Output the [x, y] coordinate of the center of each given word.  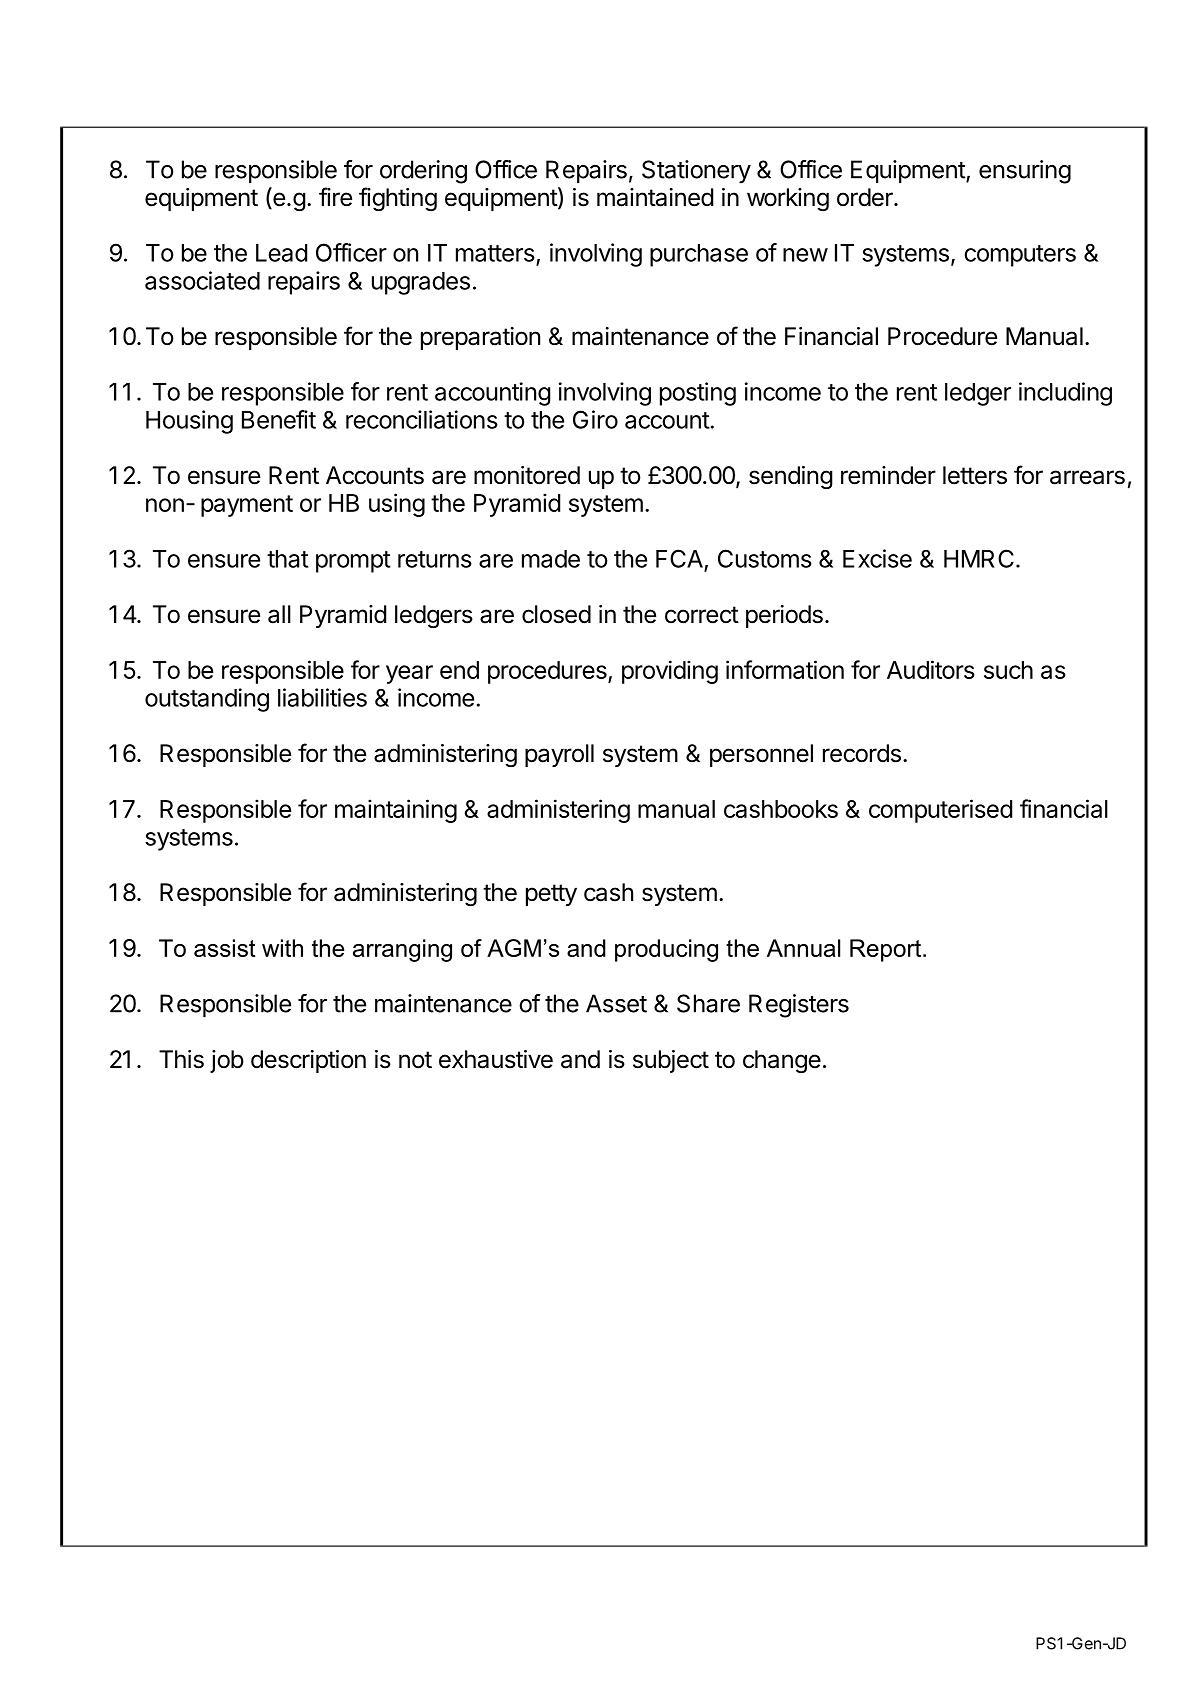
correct [702, 615]
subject [671, 1061]
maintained [655, 197]
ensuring [1025, 172]
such [1008, 670]
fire [335, 197]
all [279, 614]
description [308, 1061]
